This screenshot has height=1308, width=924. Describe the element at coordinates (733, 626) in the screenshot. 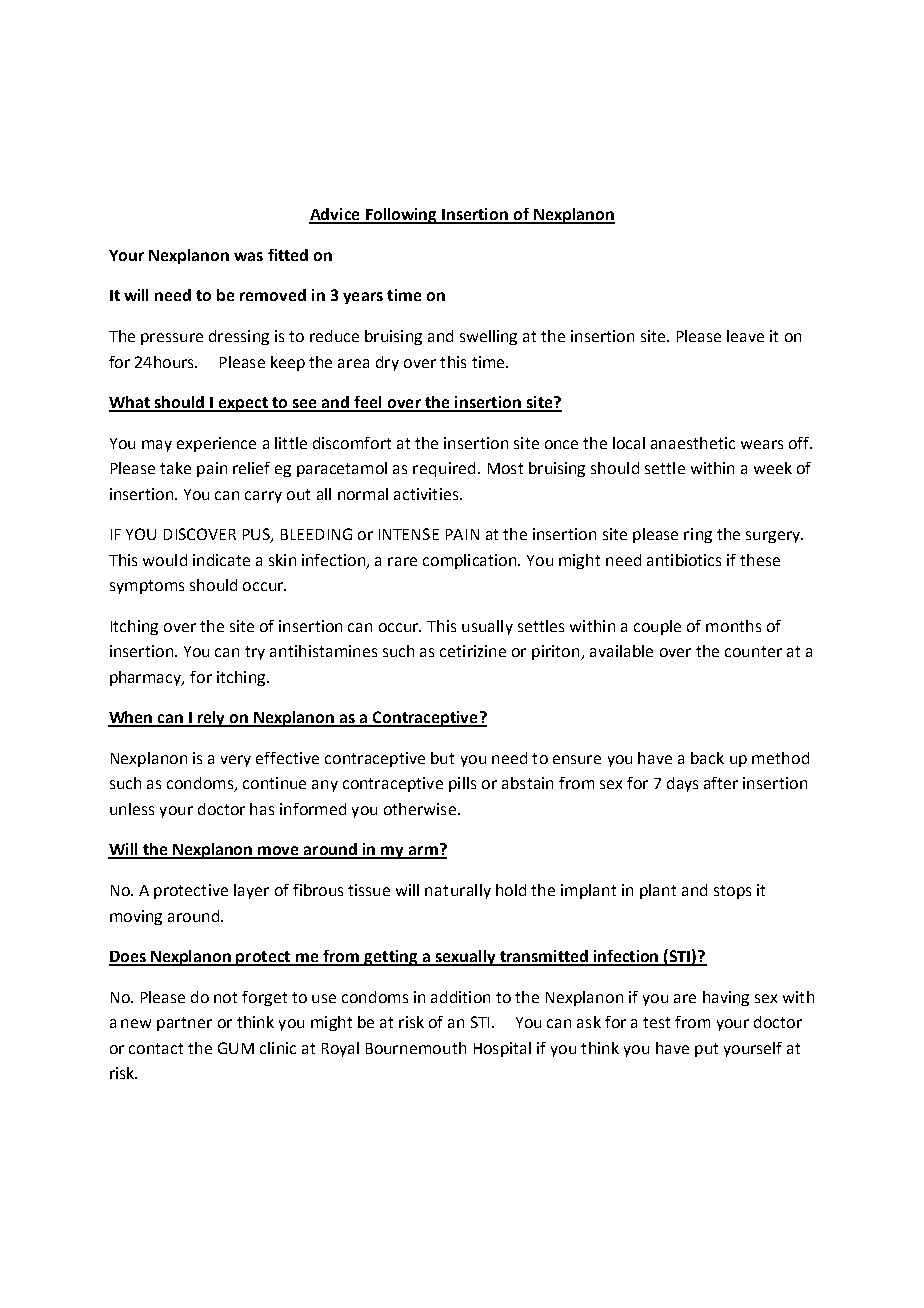

I see `months` at that location.
